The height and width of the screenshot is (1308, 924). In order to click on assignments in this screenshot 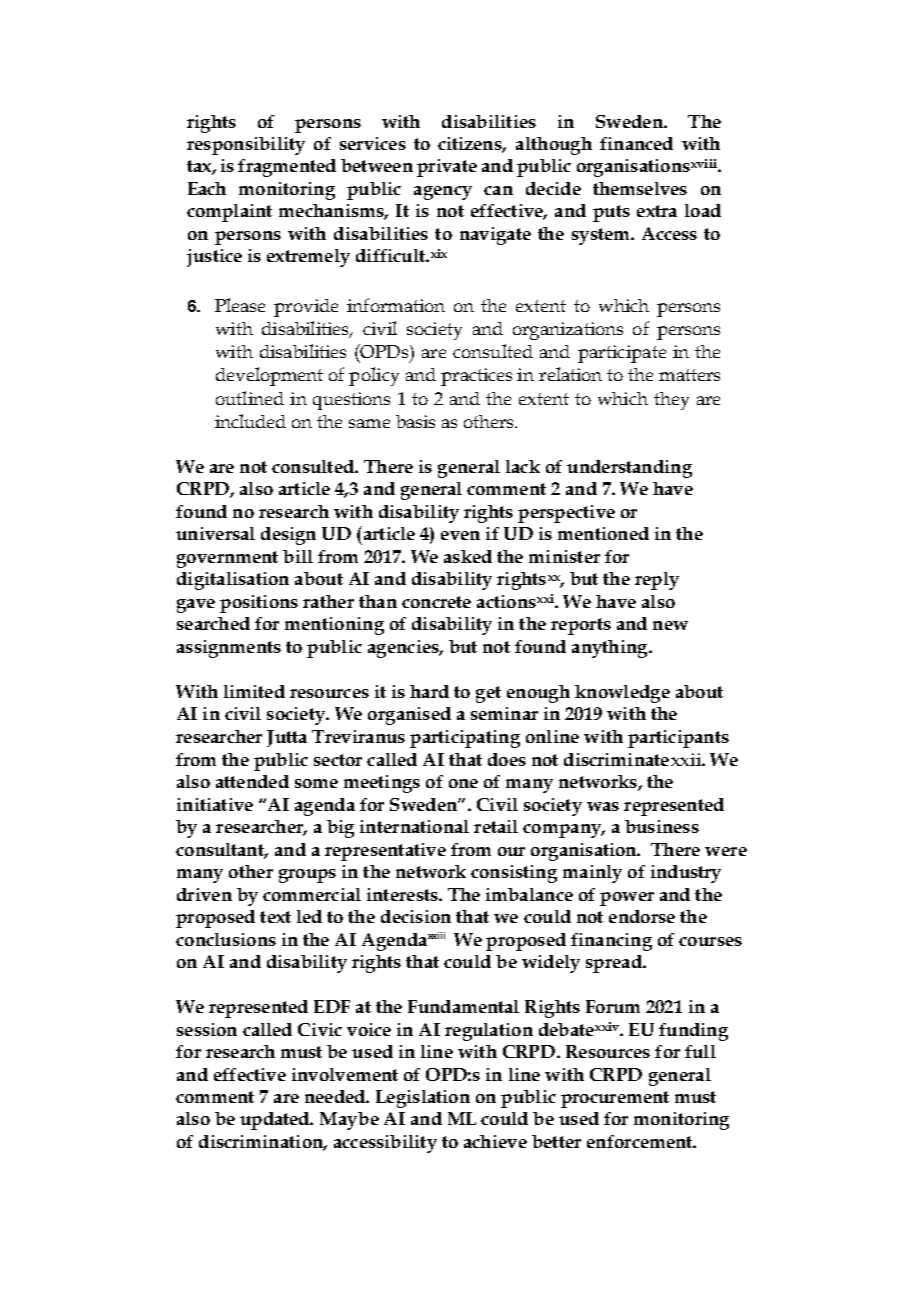, I will do `click(229, 649)`.
